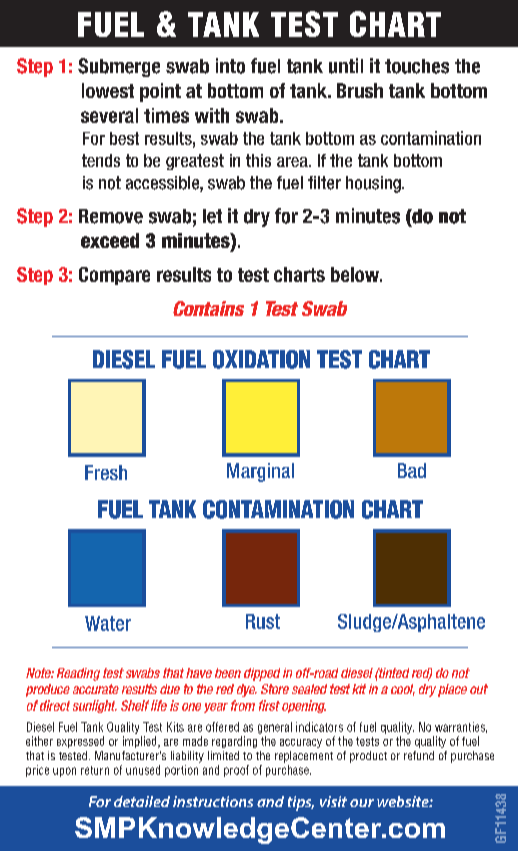 The height and width of the page is (851, 518). What do you see at coordinates (263, 621) in the page?
I see `Rust` at bounding box center [263, 621].
